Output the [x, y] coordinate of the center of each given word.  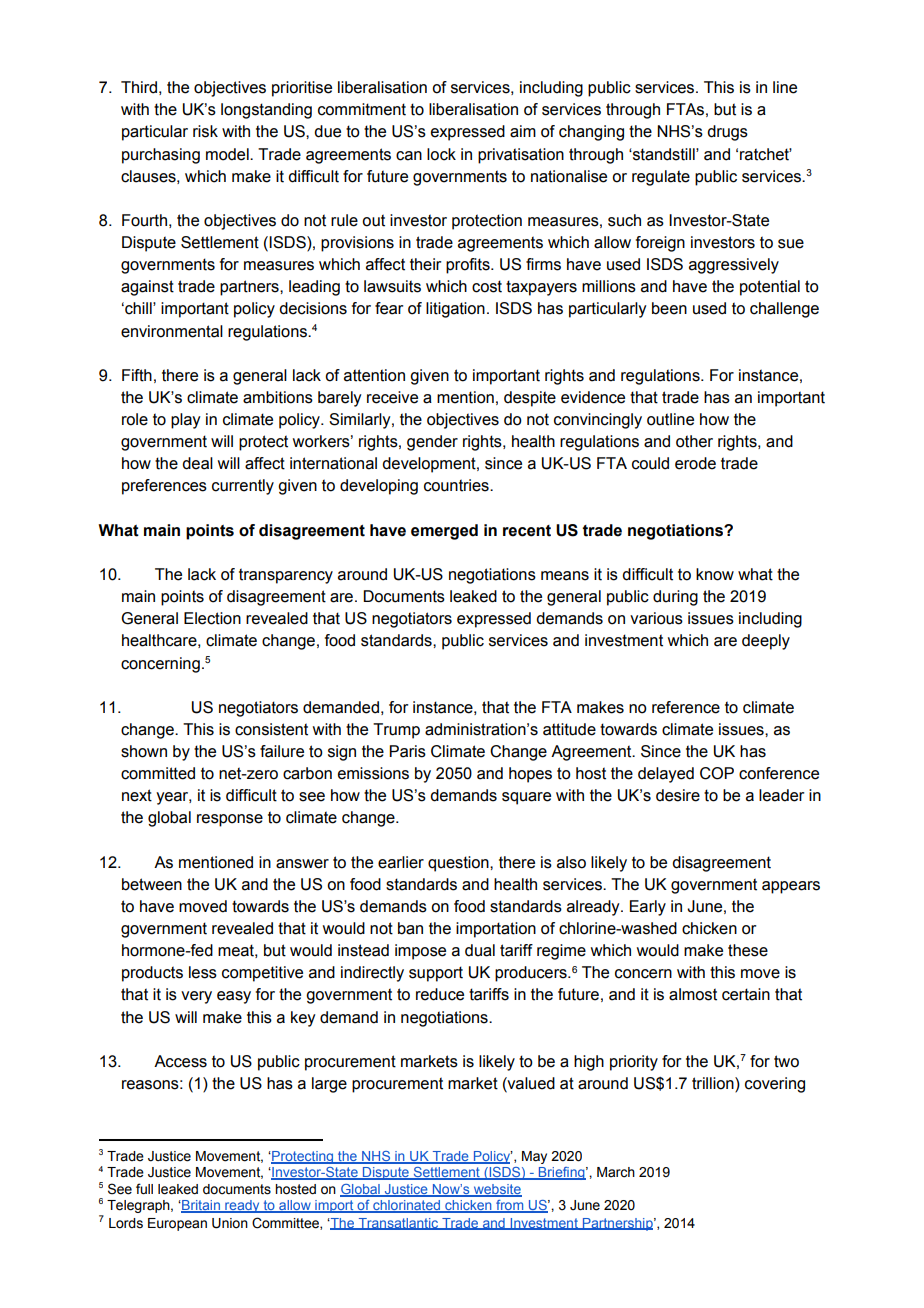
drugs [727, 133]
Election [212, 618]
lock [441, 154]
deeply [766, 642]
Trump [396, 731]
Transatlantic [398, 1224]
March [616, 1172]
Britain [201, 1206]
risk [205, 131]
